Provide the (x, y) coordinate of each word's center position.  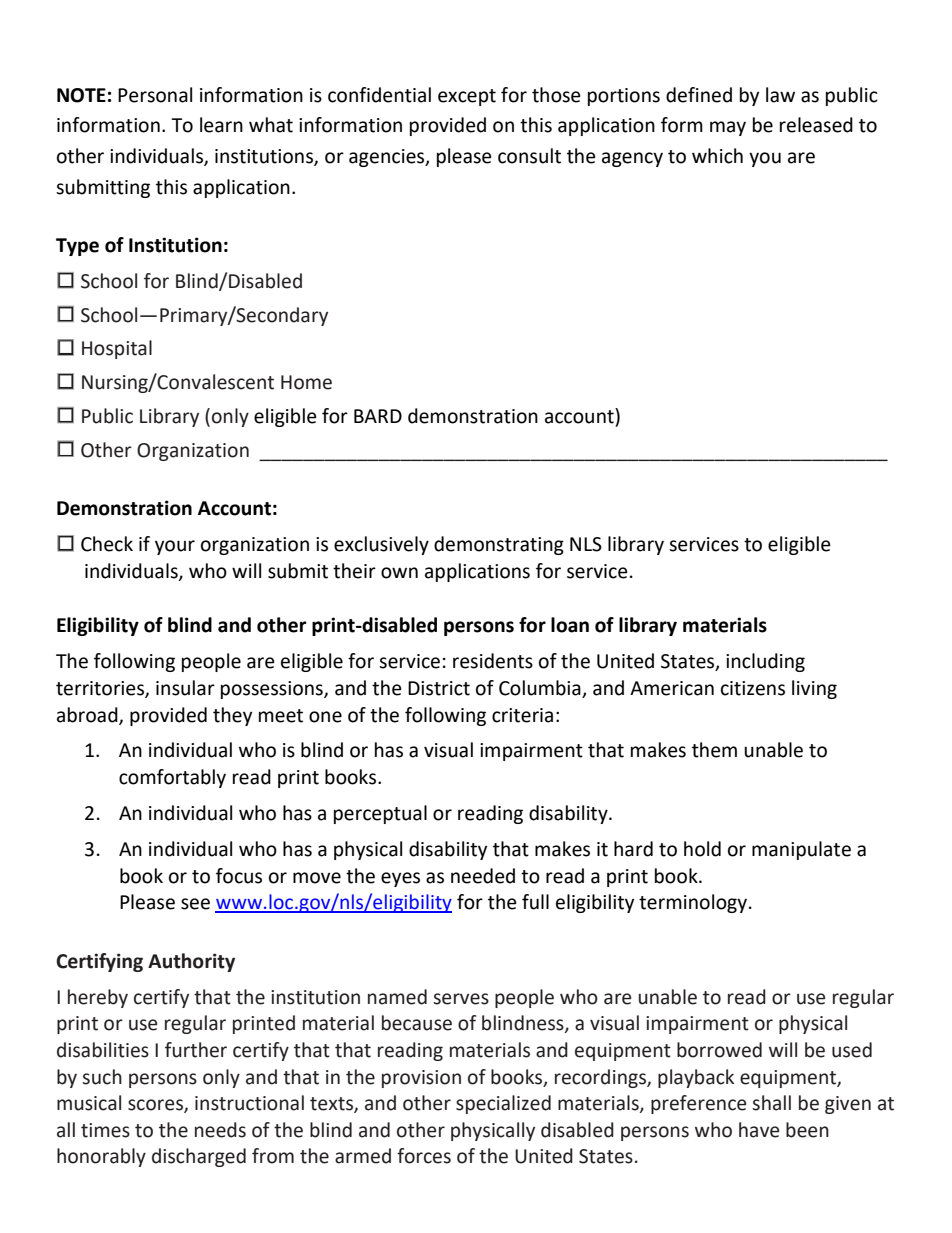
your (175, 547)
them (714, 750)
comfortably (172, 778)
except (467, 97)
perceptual (380, 814)
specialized (503, 1104)
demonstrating (499, 545)
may (728, 128)
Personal (155, 95)
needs (220, 1130)
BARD (378, 416)
